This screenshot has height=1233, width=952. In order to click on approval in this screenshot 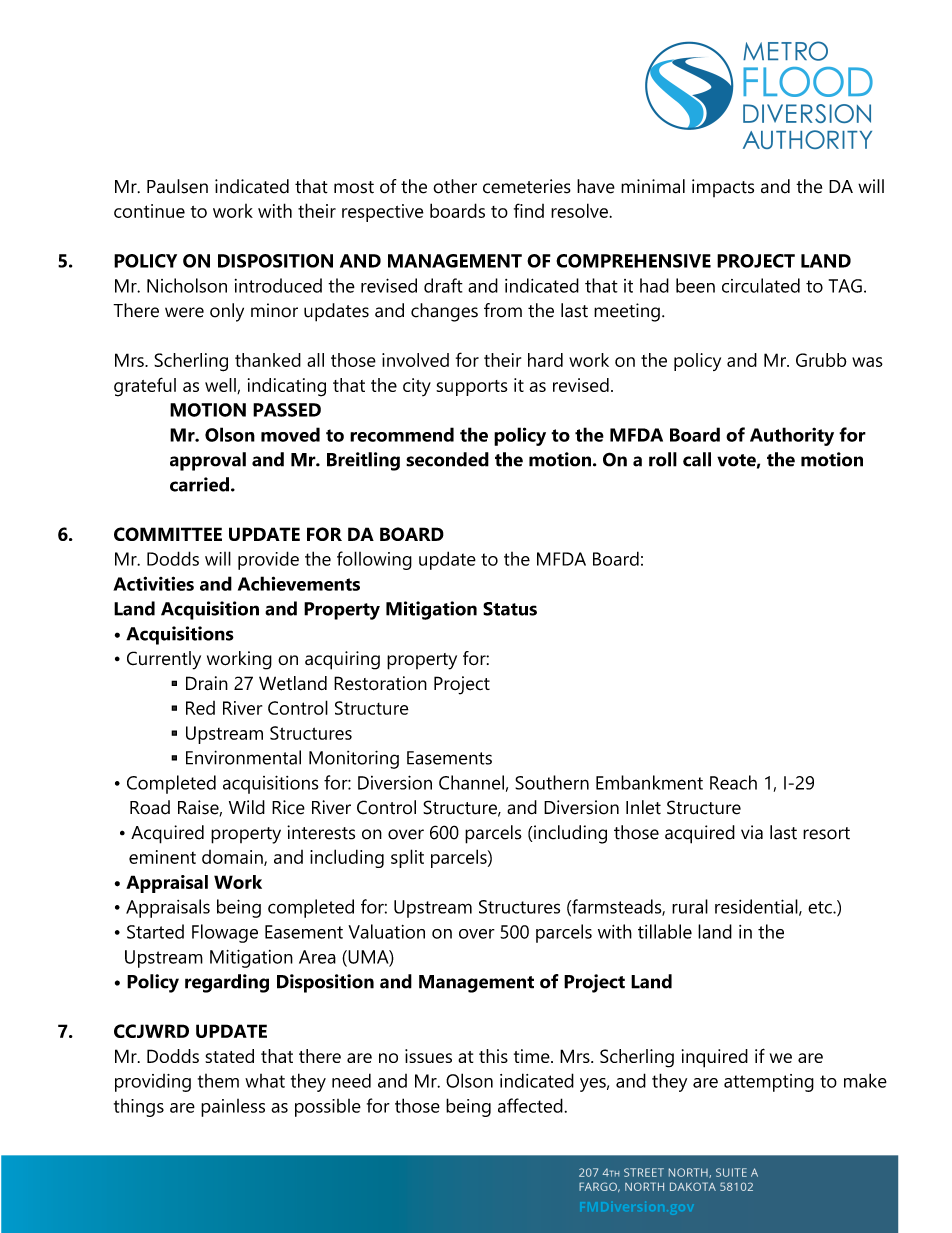, I will do `click(208, 461)`.
